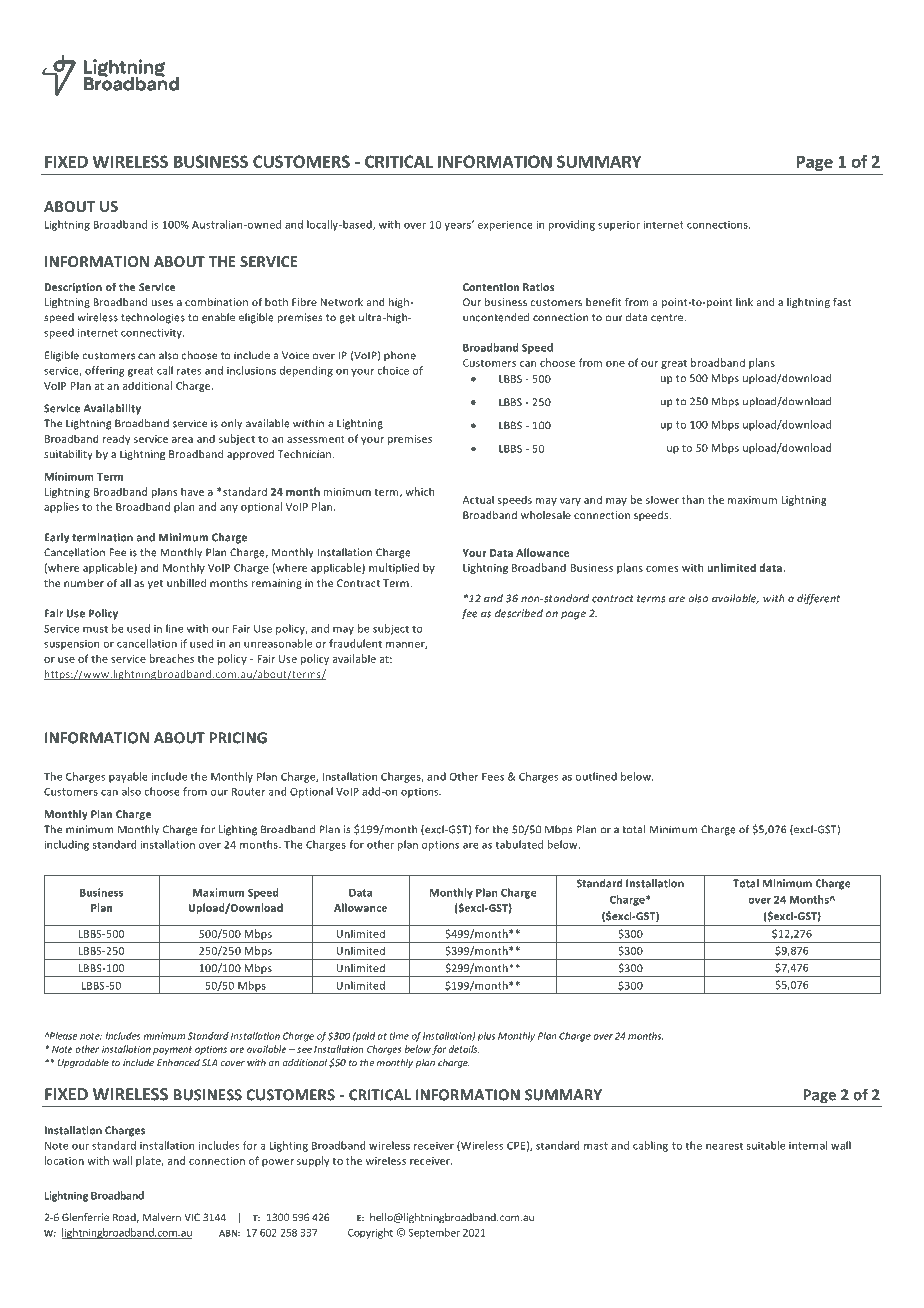 This page has height=1308, width=924. What do you see at coordinates (172, 1050) in the page?
I see `payment` at bounding box center [172, 1050].
